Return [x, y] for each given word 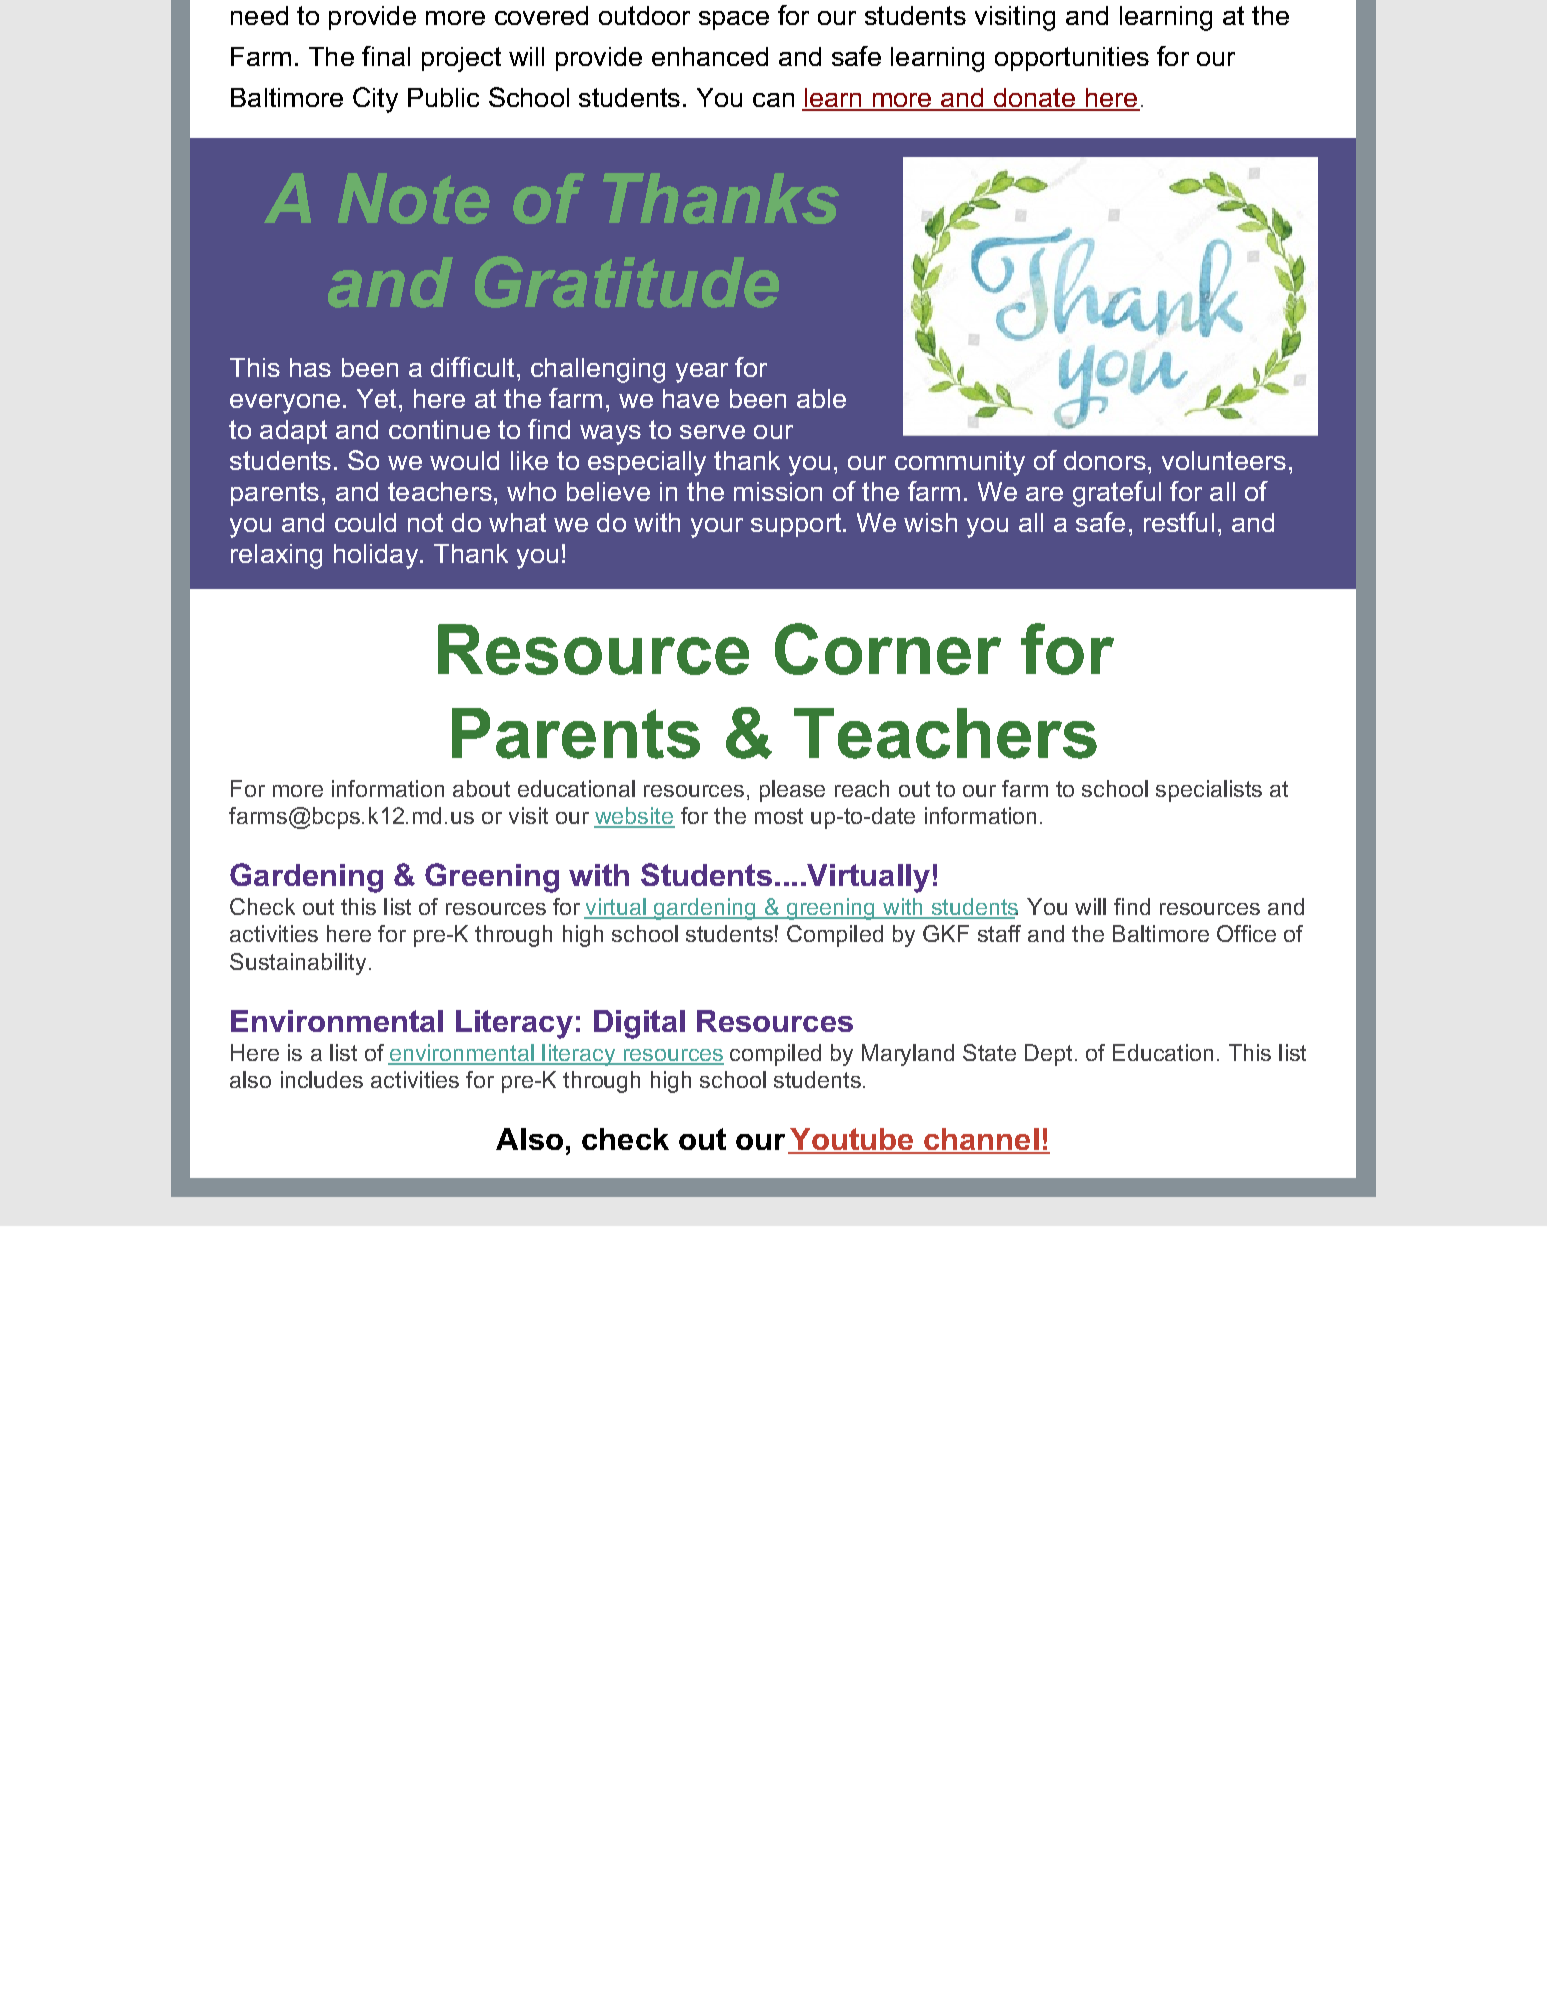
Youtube [852, 1140]
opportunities [1072, 59]
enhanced [710, 56]
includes [322, 1079]
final [386, 56]
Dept [1048, 1055]
